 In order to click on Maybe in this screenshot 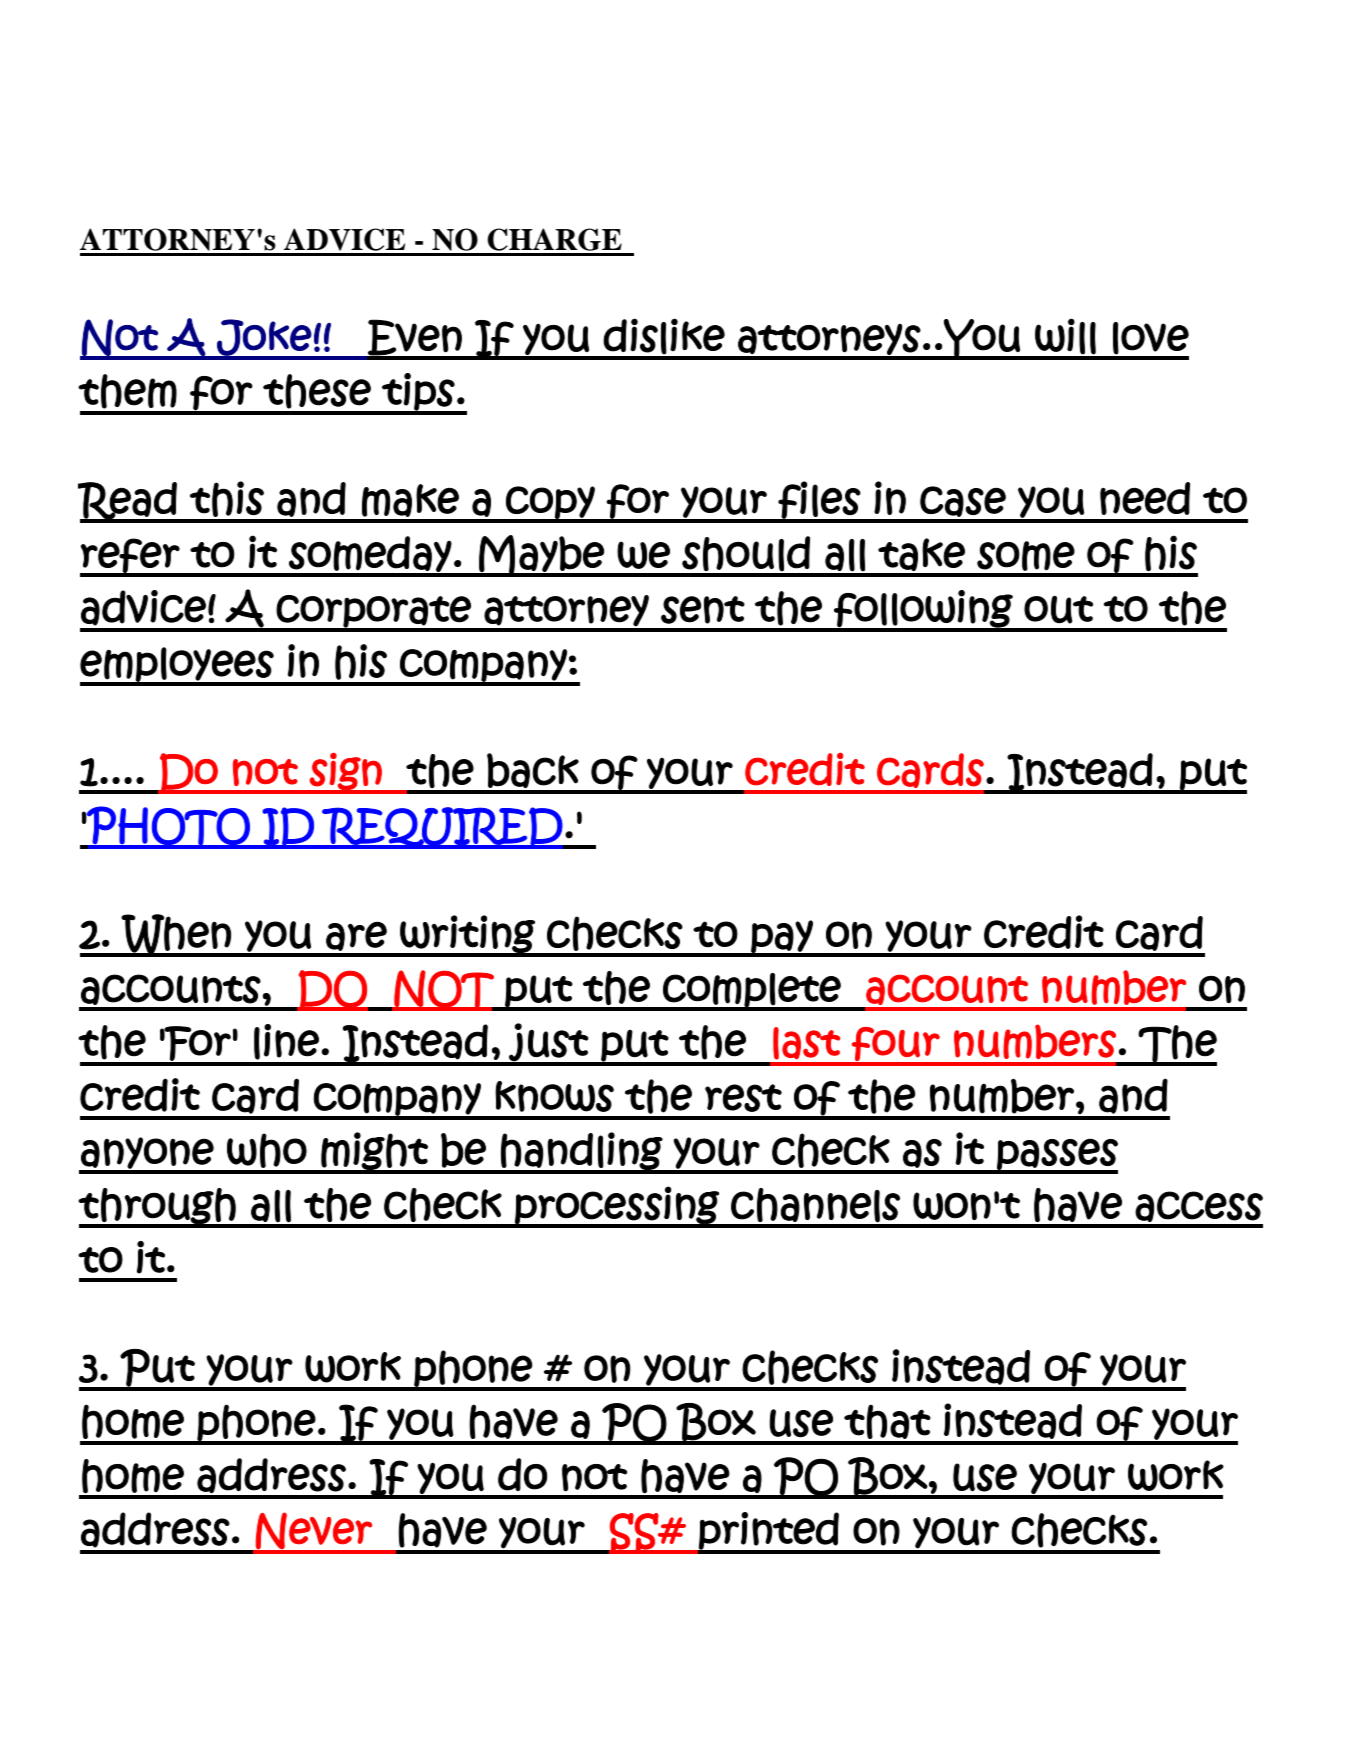, I will do `click(541, 555)`.
